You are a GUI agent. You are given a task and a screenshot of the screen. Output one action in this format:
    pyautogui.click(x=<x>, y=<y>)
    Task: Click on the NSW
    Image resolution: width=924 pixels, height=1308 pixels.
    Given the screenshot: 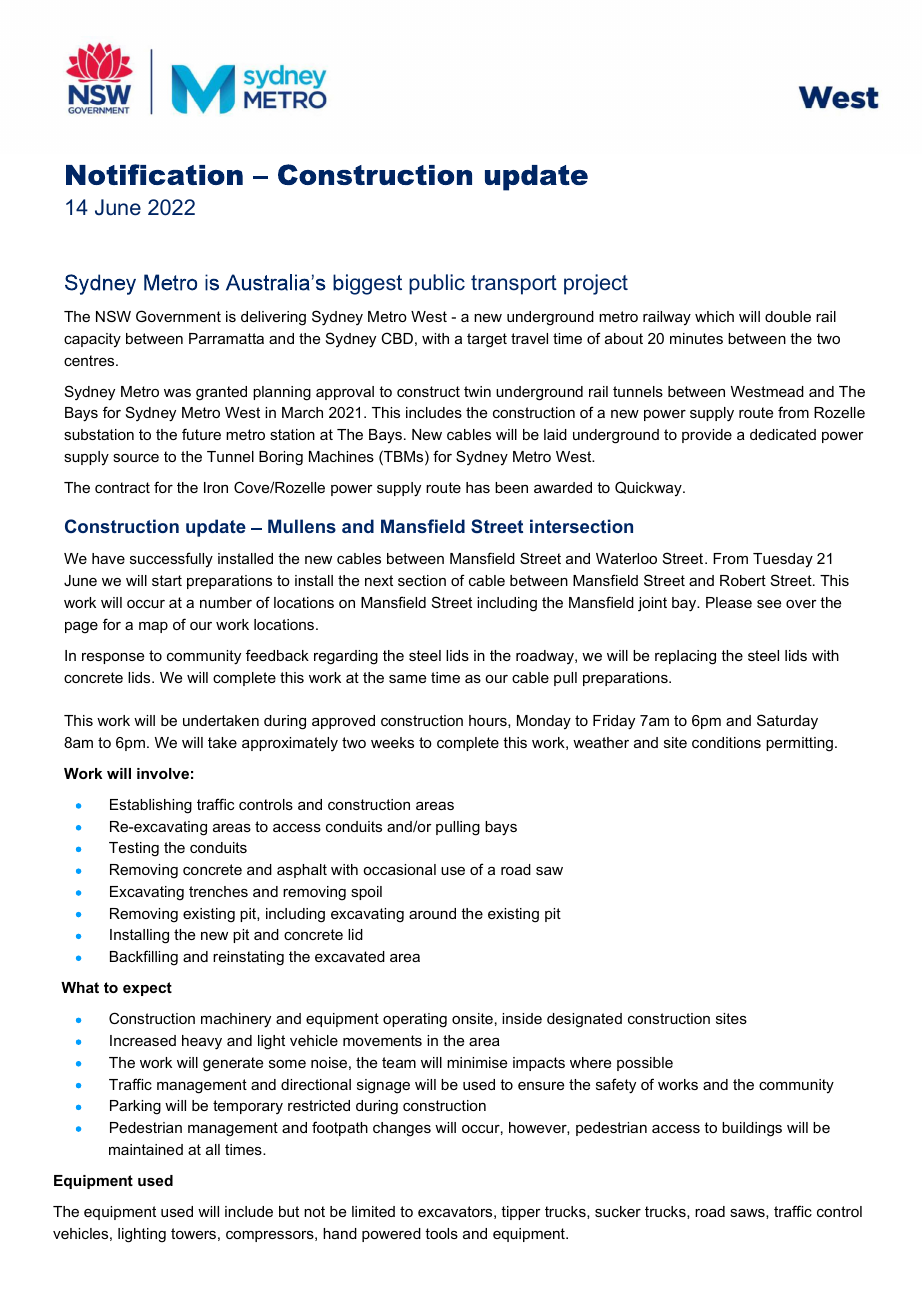 What is the action you would take?
    pyautogui.click(x=113, y=316)
